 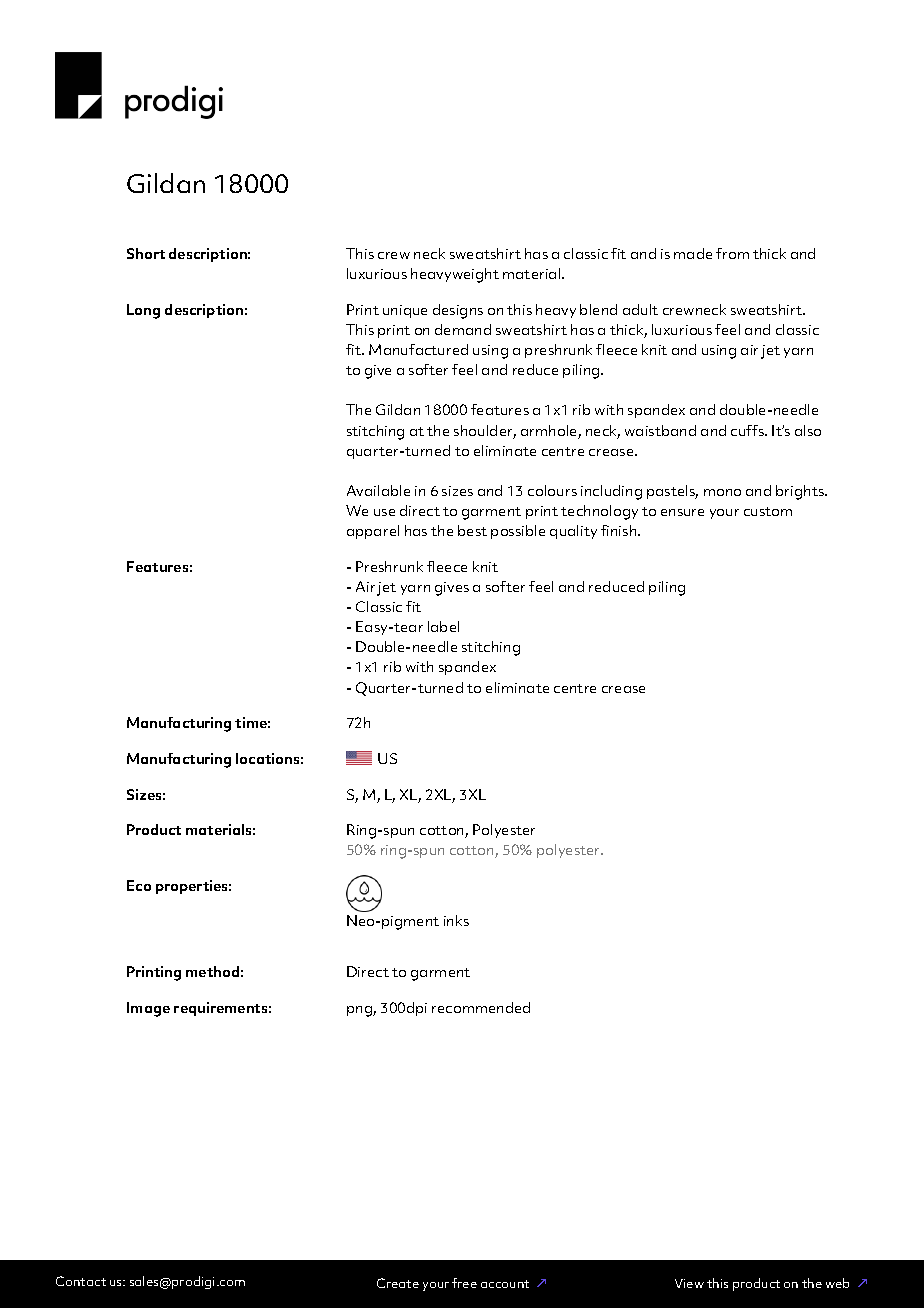 What do you see at coordinates (689, 1283) in the screenshot?
I see `View` at bounding box center [689, 1283].
